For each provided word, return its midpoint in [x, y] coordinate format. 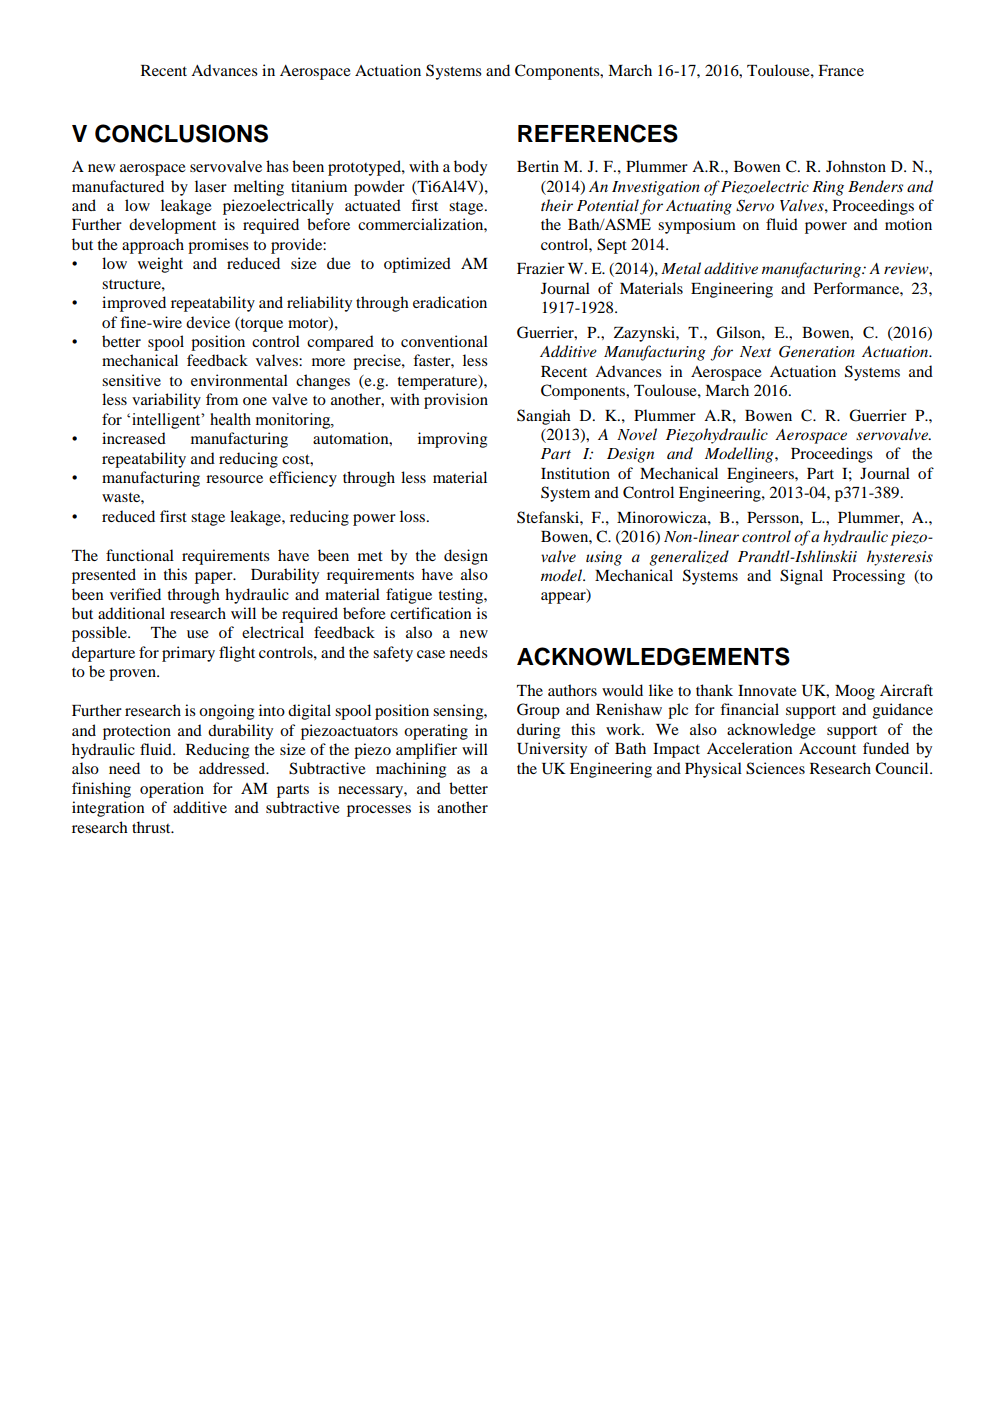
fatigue [409, 596]
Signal [801, 577]
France [841, 70]
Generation [817, 352]
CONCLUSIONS [181, 133]
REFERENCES [598, 133]
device [208, 322]
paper [215, 578]
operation [172, 790]
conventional [444, 341]
